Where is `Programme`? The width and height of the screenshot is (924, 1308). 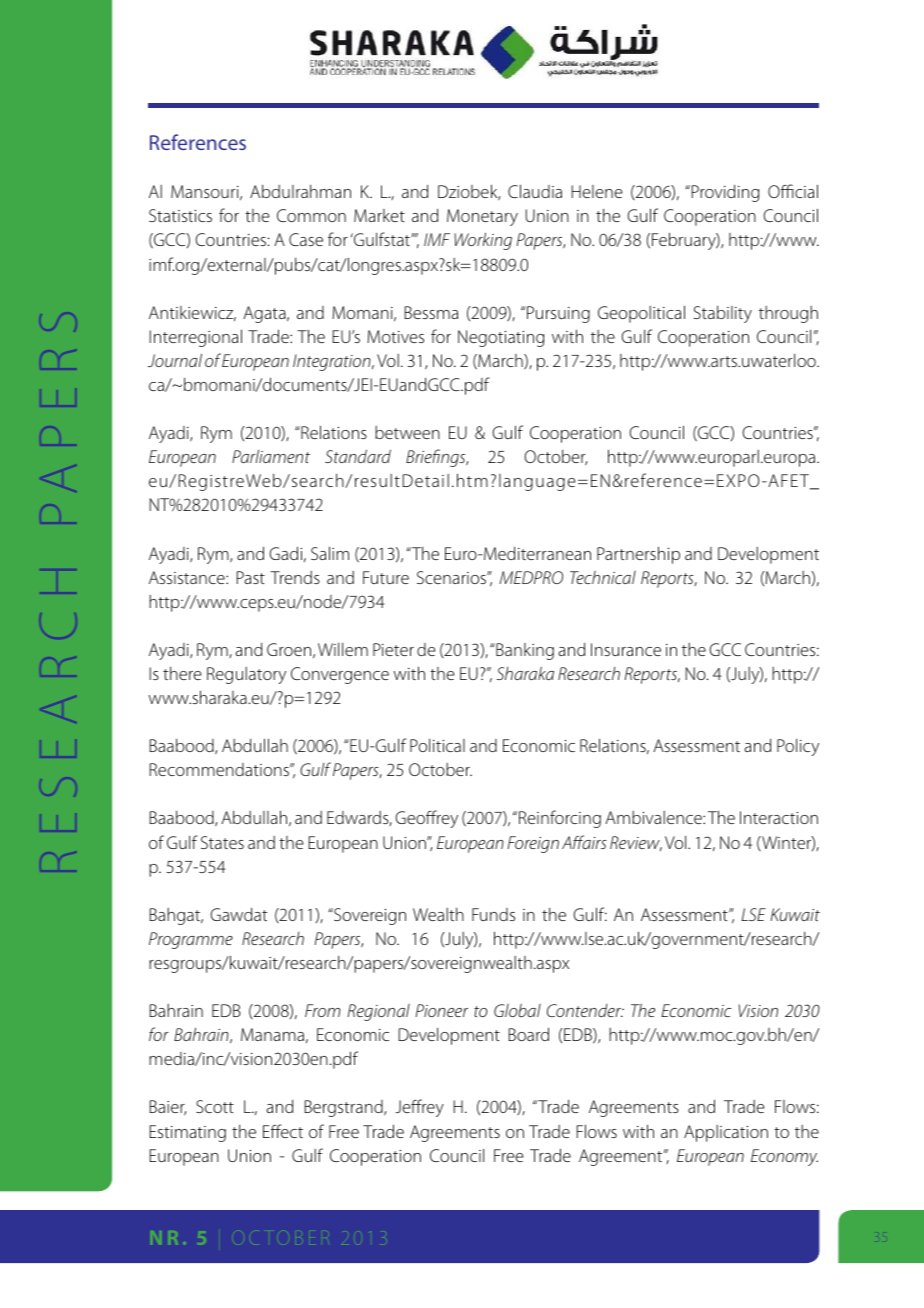 Programme is located at coordinates (191, 940).
